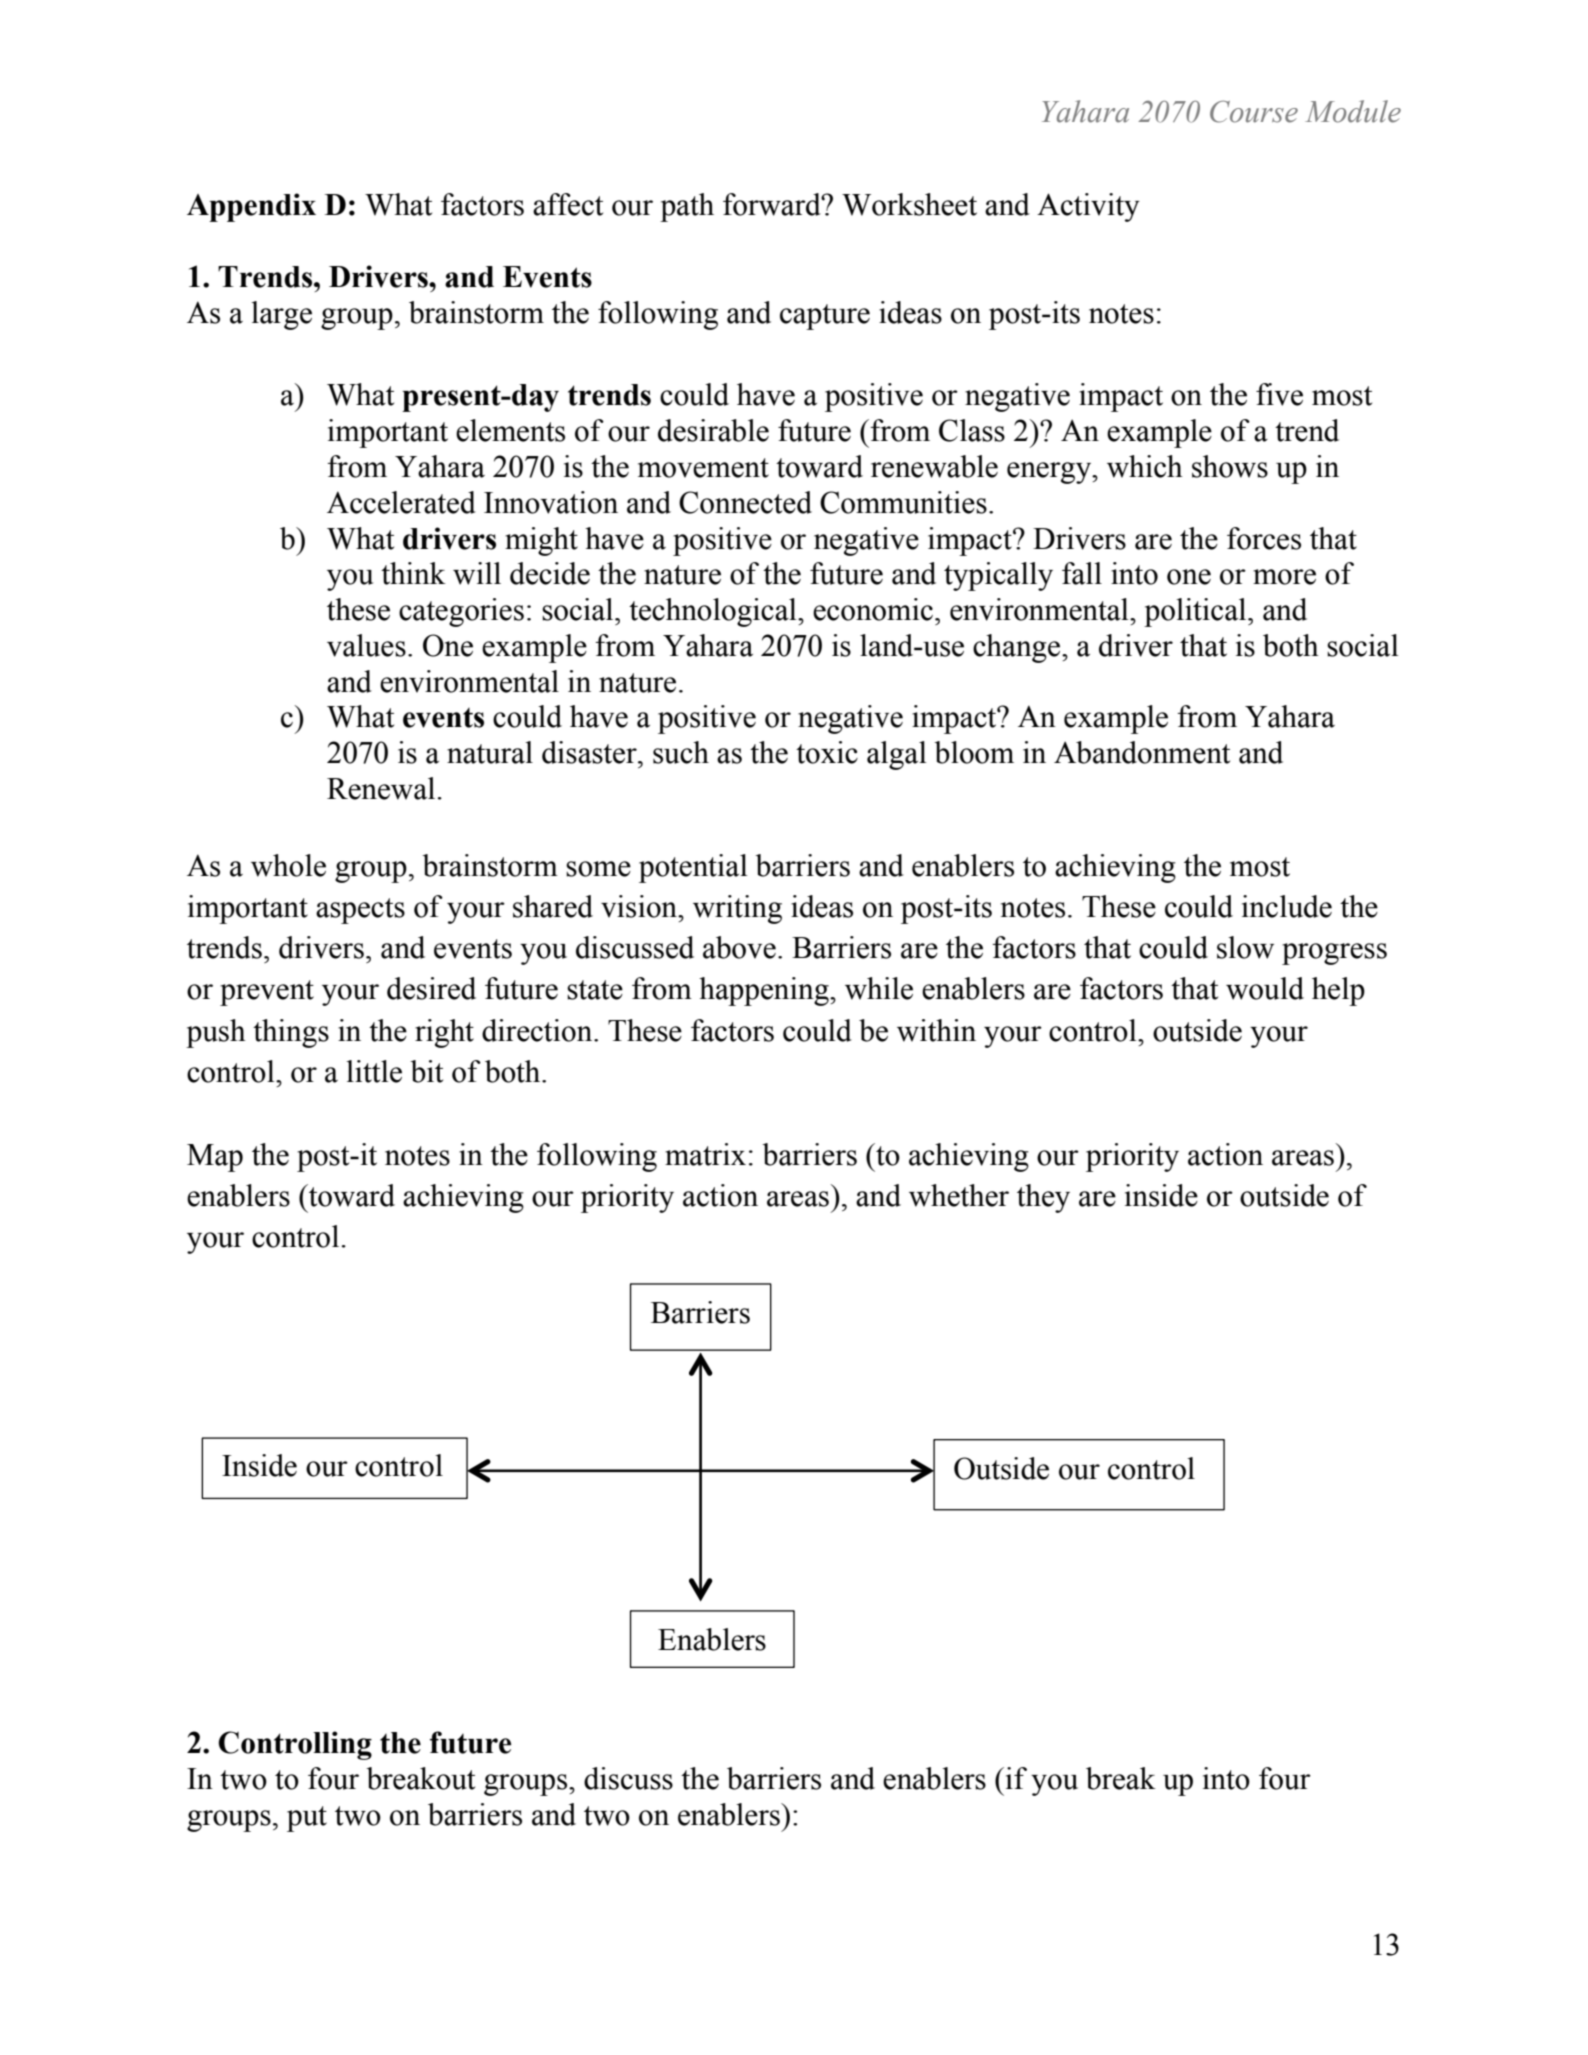 This screenshot has height=2055, width=1588. I want to click on they, so click(1043, 1198).
